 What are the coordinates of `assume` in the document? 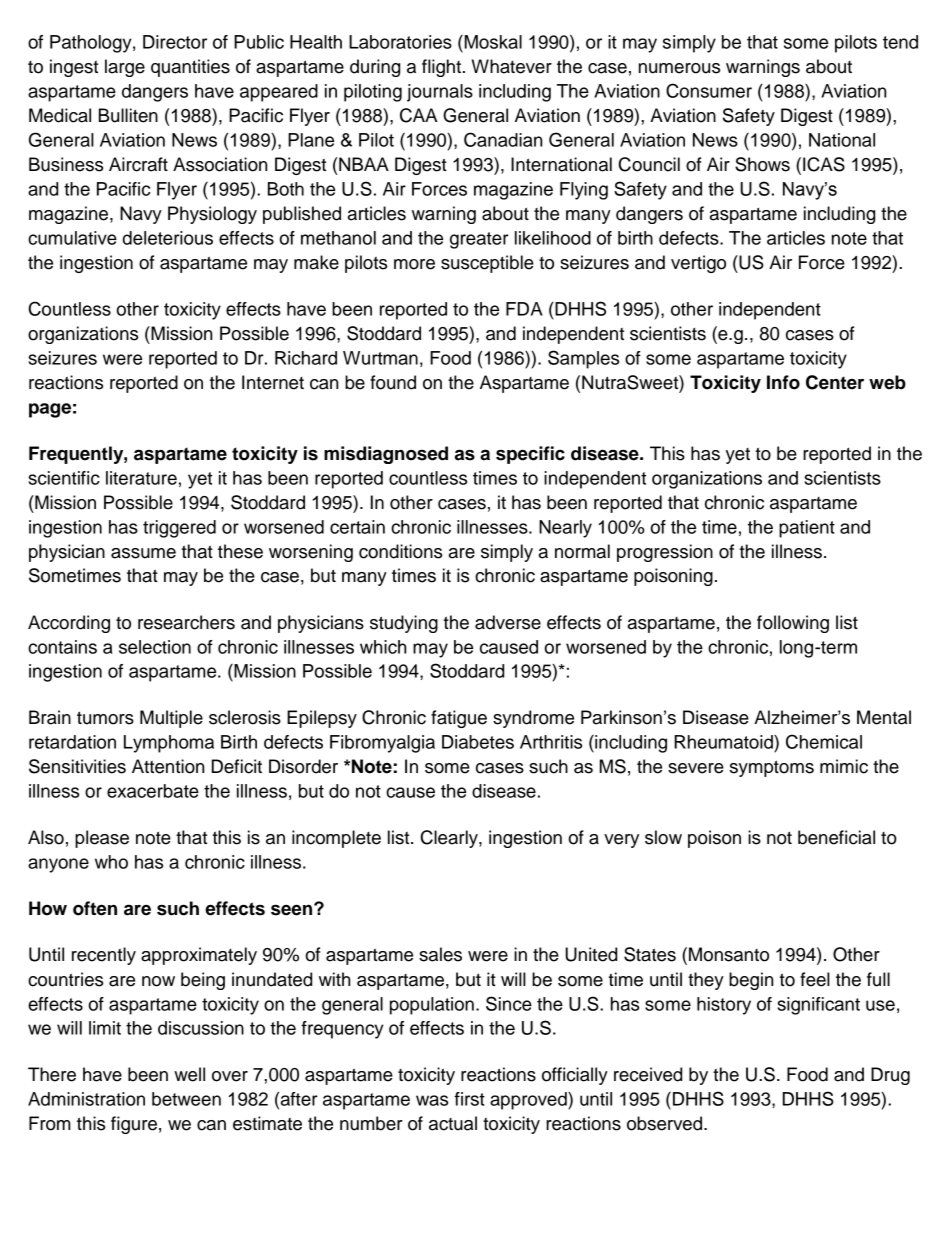 It's located at (143, 553).
